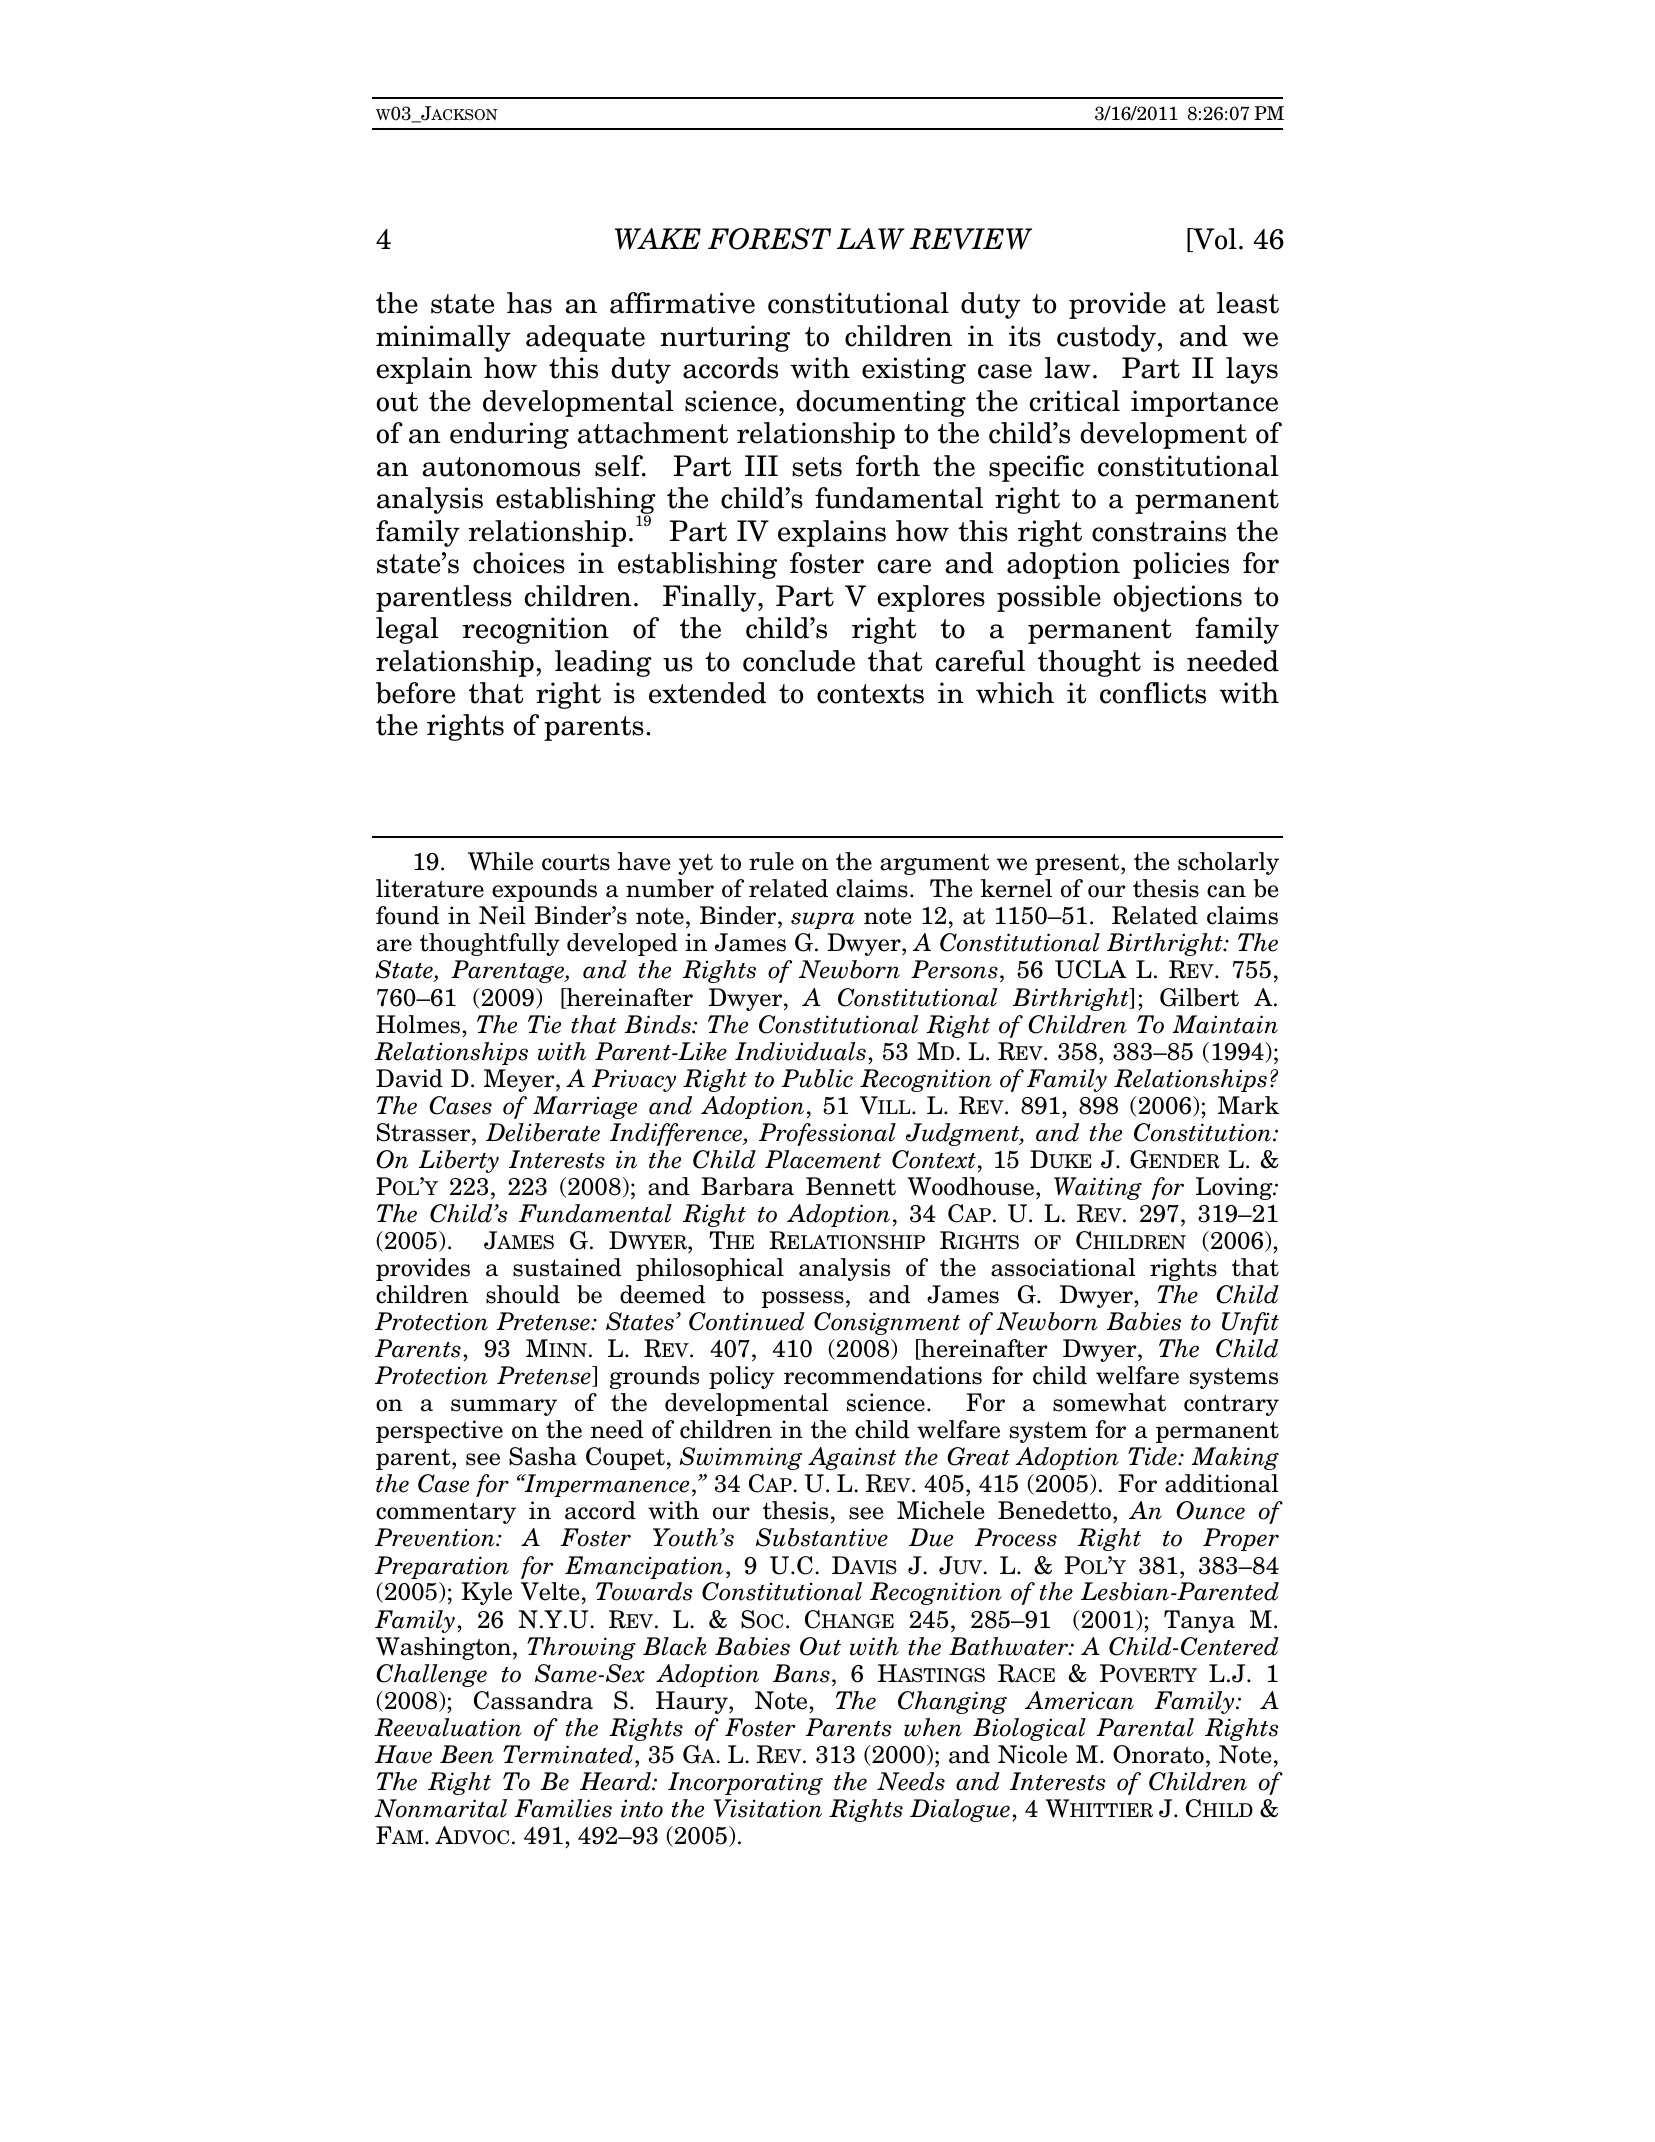  I want to click on Vol, so click(1214, 240).
